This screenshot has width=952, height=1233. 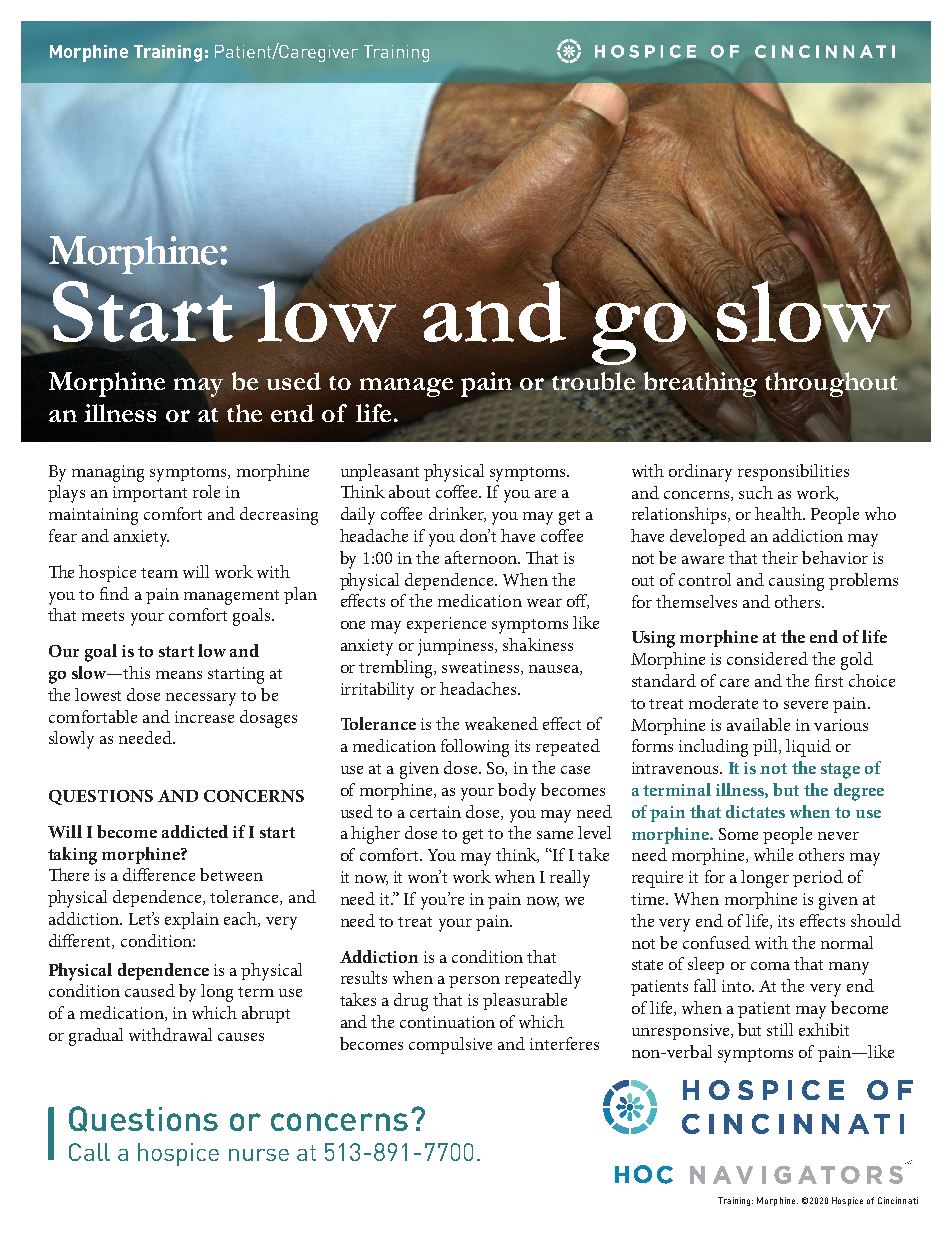 I want to click on addicted, so click(x=195, y=831).
